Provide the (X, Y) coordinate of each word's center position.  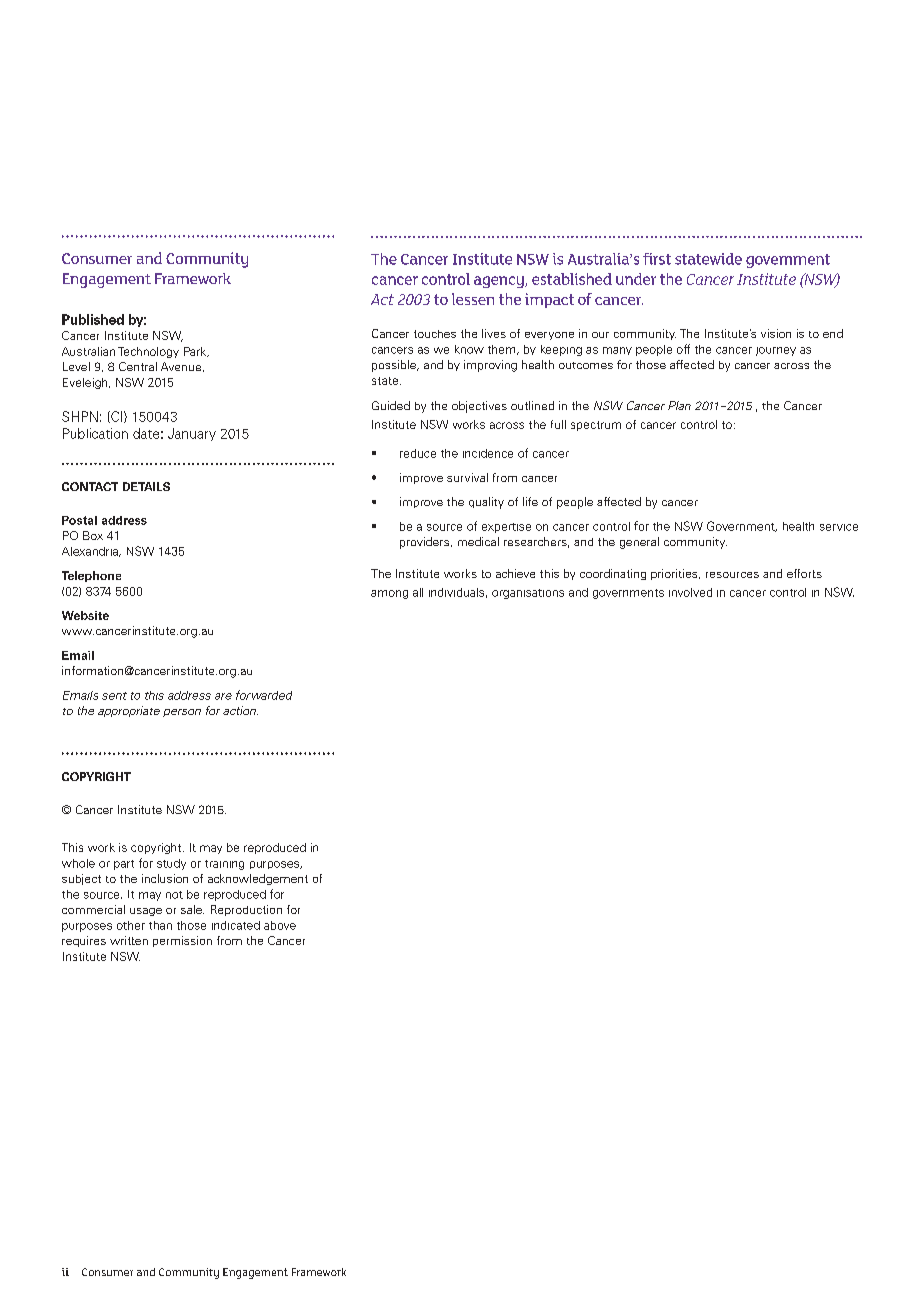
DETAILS (146, 486)
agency (500, 282)
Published (93, 319)
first (657, 259)
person (182, 713)
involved (690, 592)
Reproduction (246, 910)
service (839, 527)
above (280, 925)
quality (486, 503)
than (160, 925)
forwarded (264, 695)
